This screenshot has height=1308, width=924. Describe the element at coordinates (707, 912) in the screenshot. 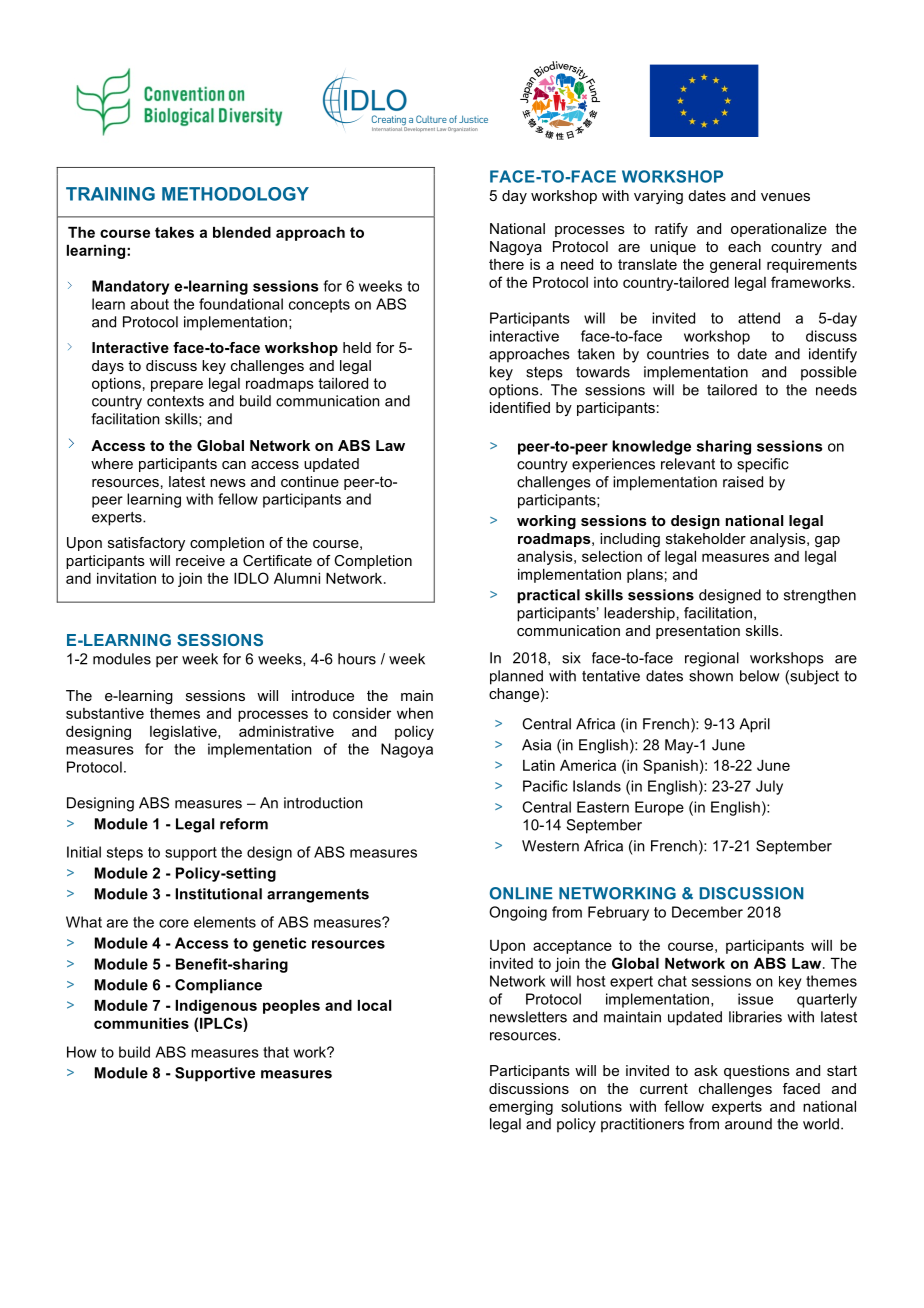

I see `December` at that location.
